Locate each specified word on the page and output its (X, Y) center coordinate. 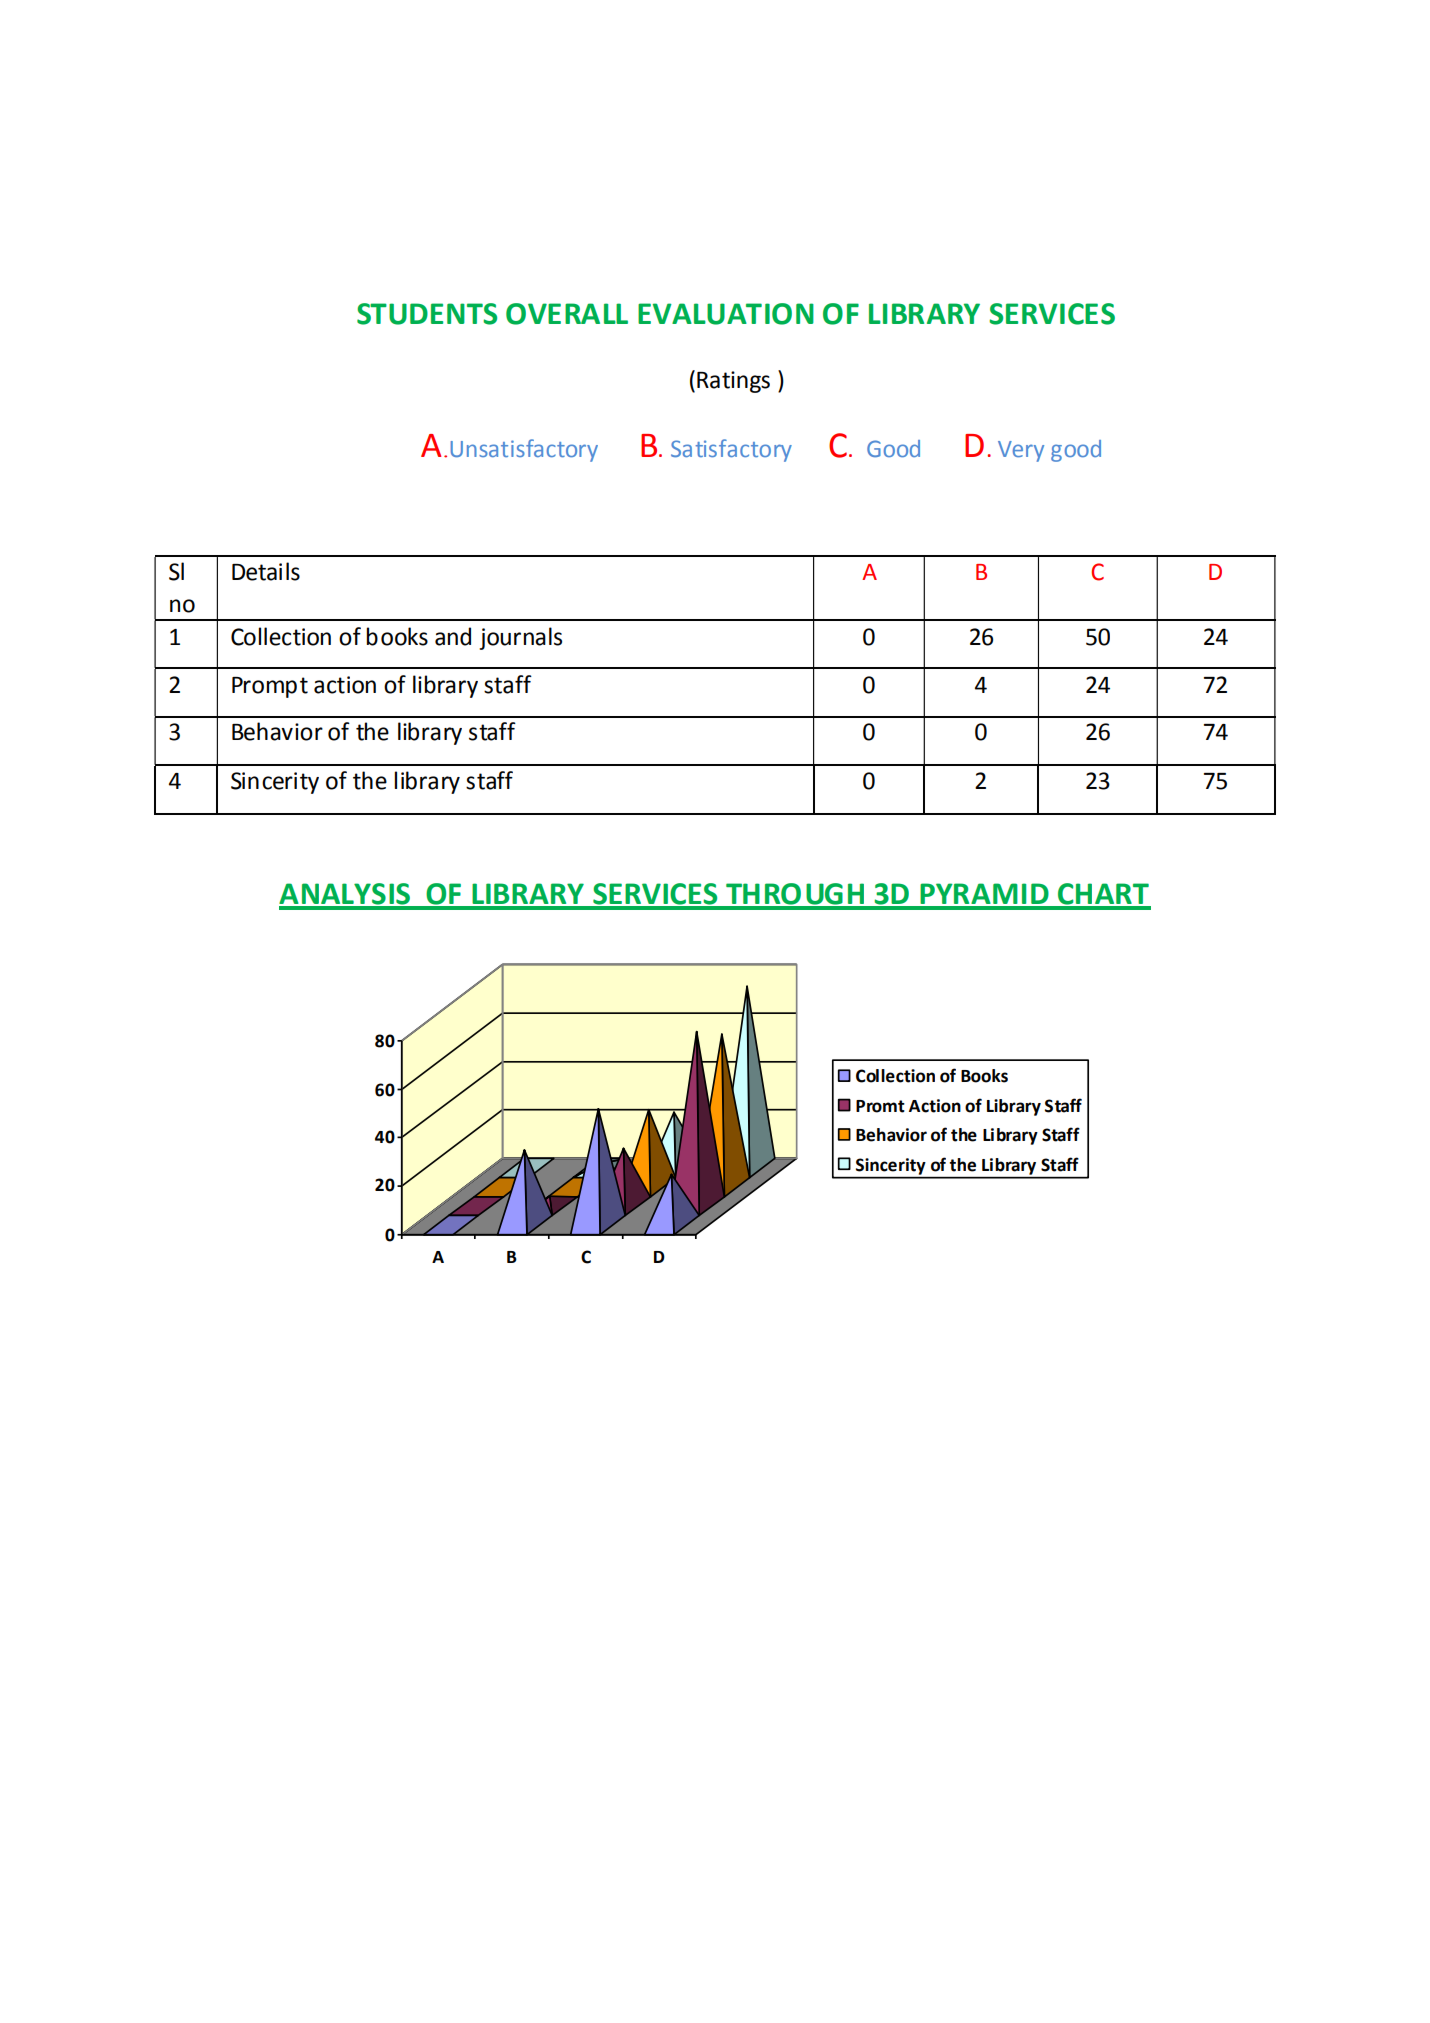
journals (520, 638)
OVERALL (567, 314)
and (453, 636)
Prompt (270, 687)
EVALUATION (726, 314)
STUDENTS (427, 314)
